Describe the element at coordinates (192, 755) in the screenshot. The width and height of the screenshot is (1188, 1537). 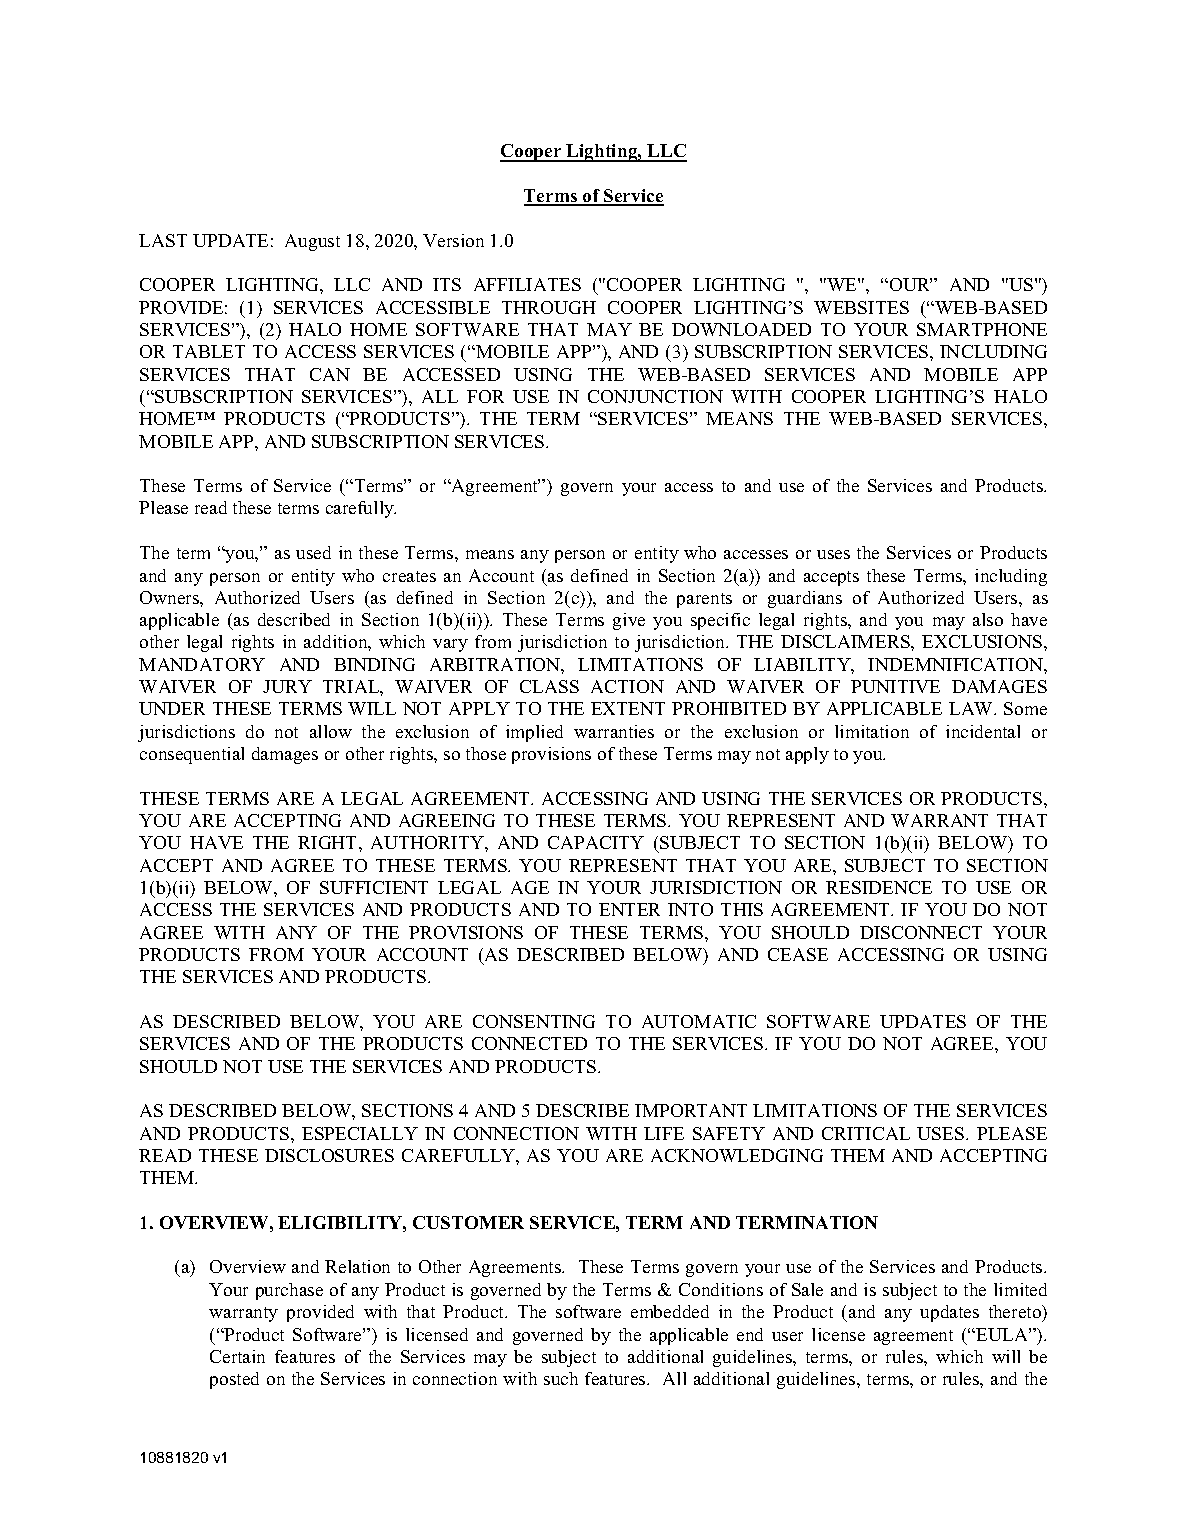
I see `consequential` at that location.
